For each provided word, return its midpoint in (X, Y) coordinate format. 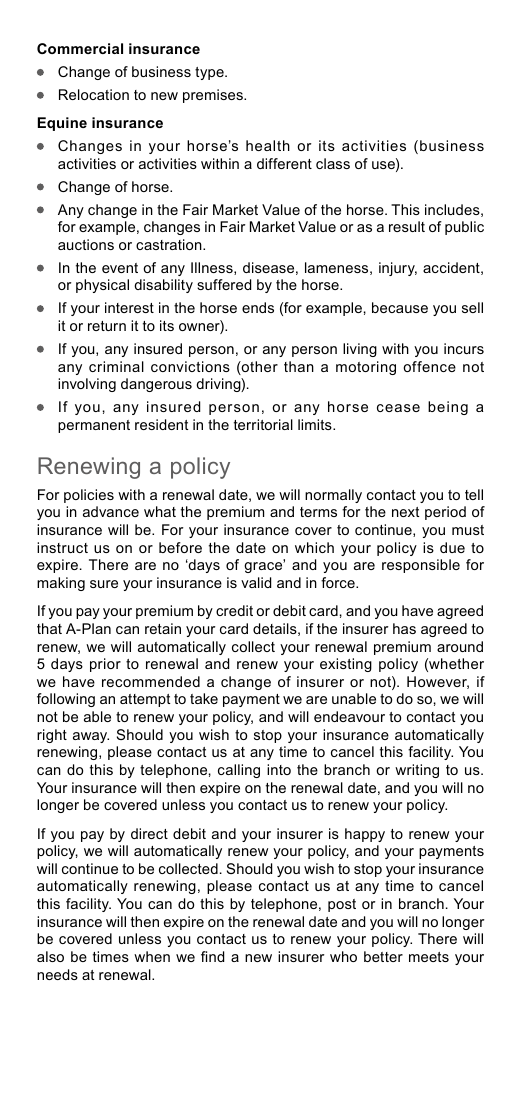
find (212, 956)
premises (214, 96)
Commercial (80, 48)
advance (111, 511)
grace (264, 567)
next (406, 512)
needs (57, 974)
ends (258, 307)
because (400, 307)
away (91, 737)
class (333, 163)
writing (417, 771)
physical (102, 286)
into (279, 769)
